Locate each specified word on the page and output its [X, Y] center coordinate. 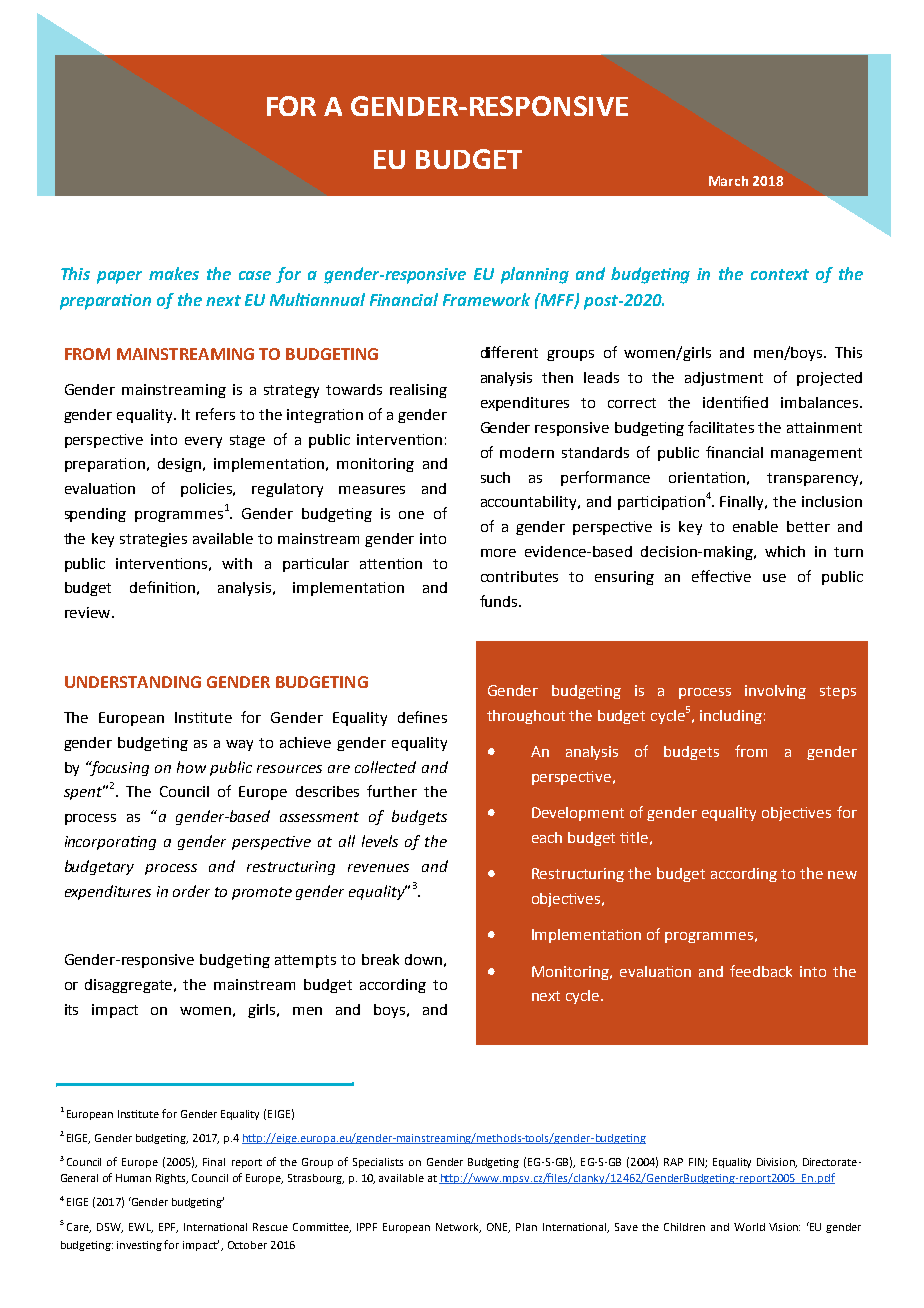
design [181, 465]
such [495, 477]
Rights [172, 1179]
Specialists [378, 1163]
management [816, 454]
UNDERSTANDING [133, 682]
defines [422, 717]
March [728, 181]
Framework [486, 299]
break [380, 959]
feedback [761, 971]
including [731, 717]
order [191, 891]
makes [174, 273]
